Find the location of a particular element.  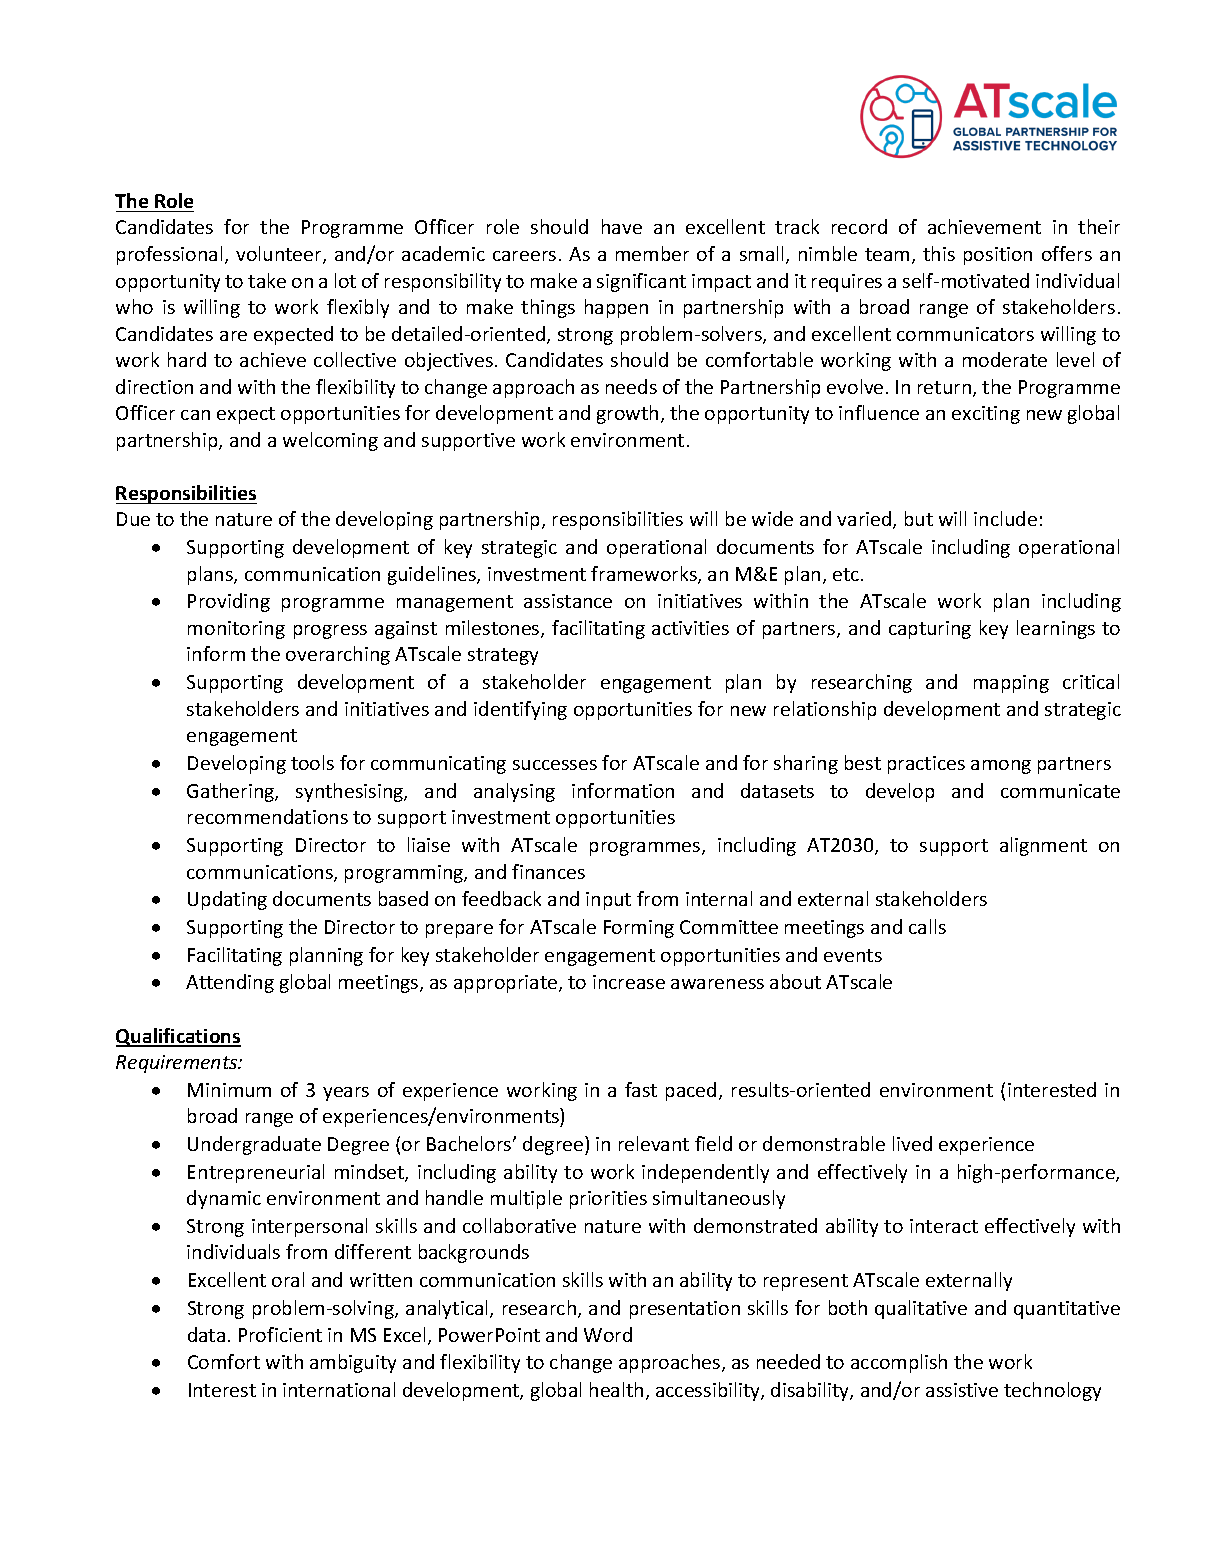

increase is located at coordinates (629, 982).
